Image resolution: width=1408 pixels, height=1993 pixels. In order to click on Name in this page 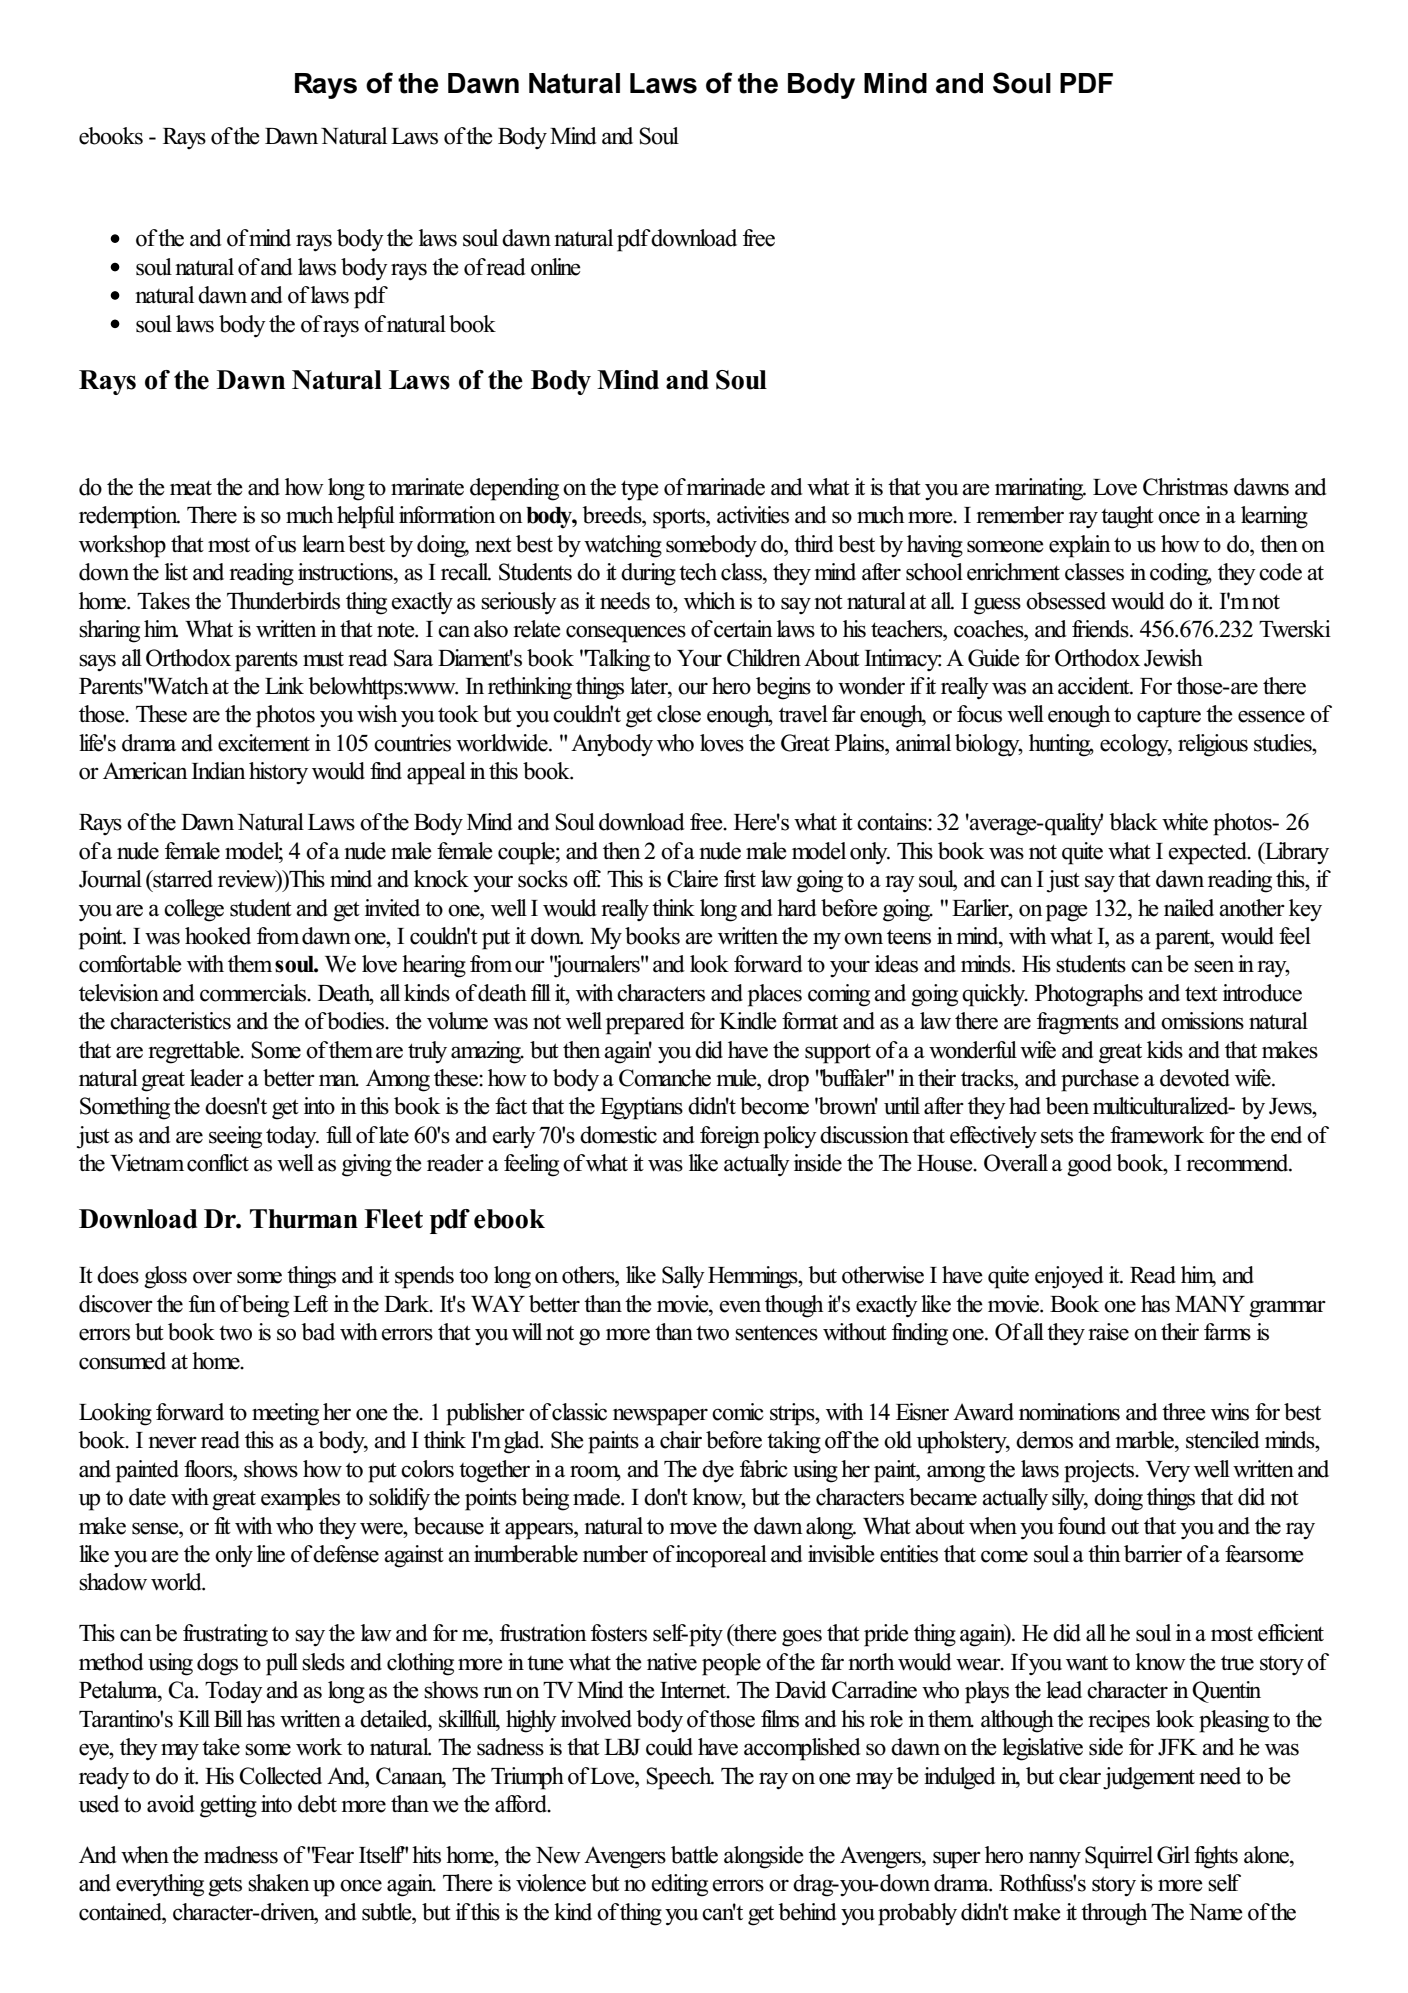, I will do `click(1216, 1912)`.
